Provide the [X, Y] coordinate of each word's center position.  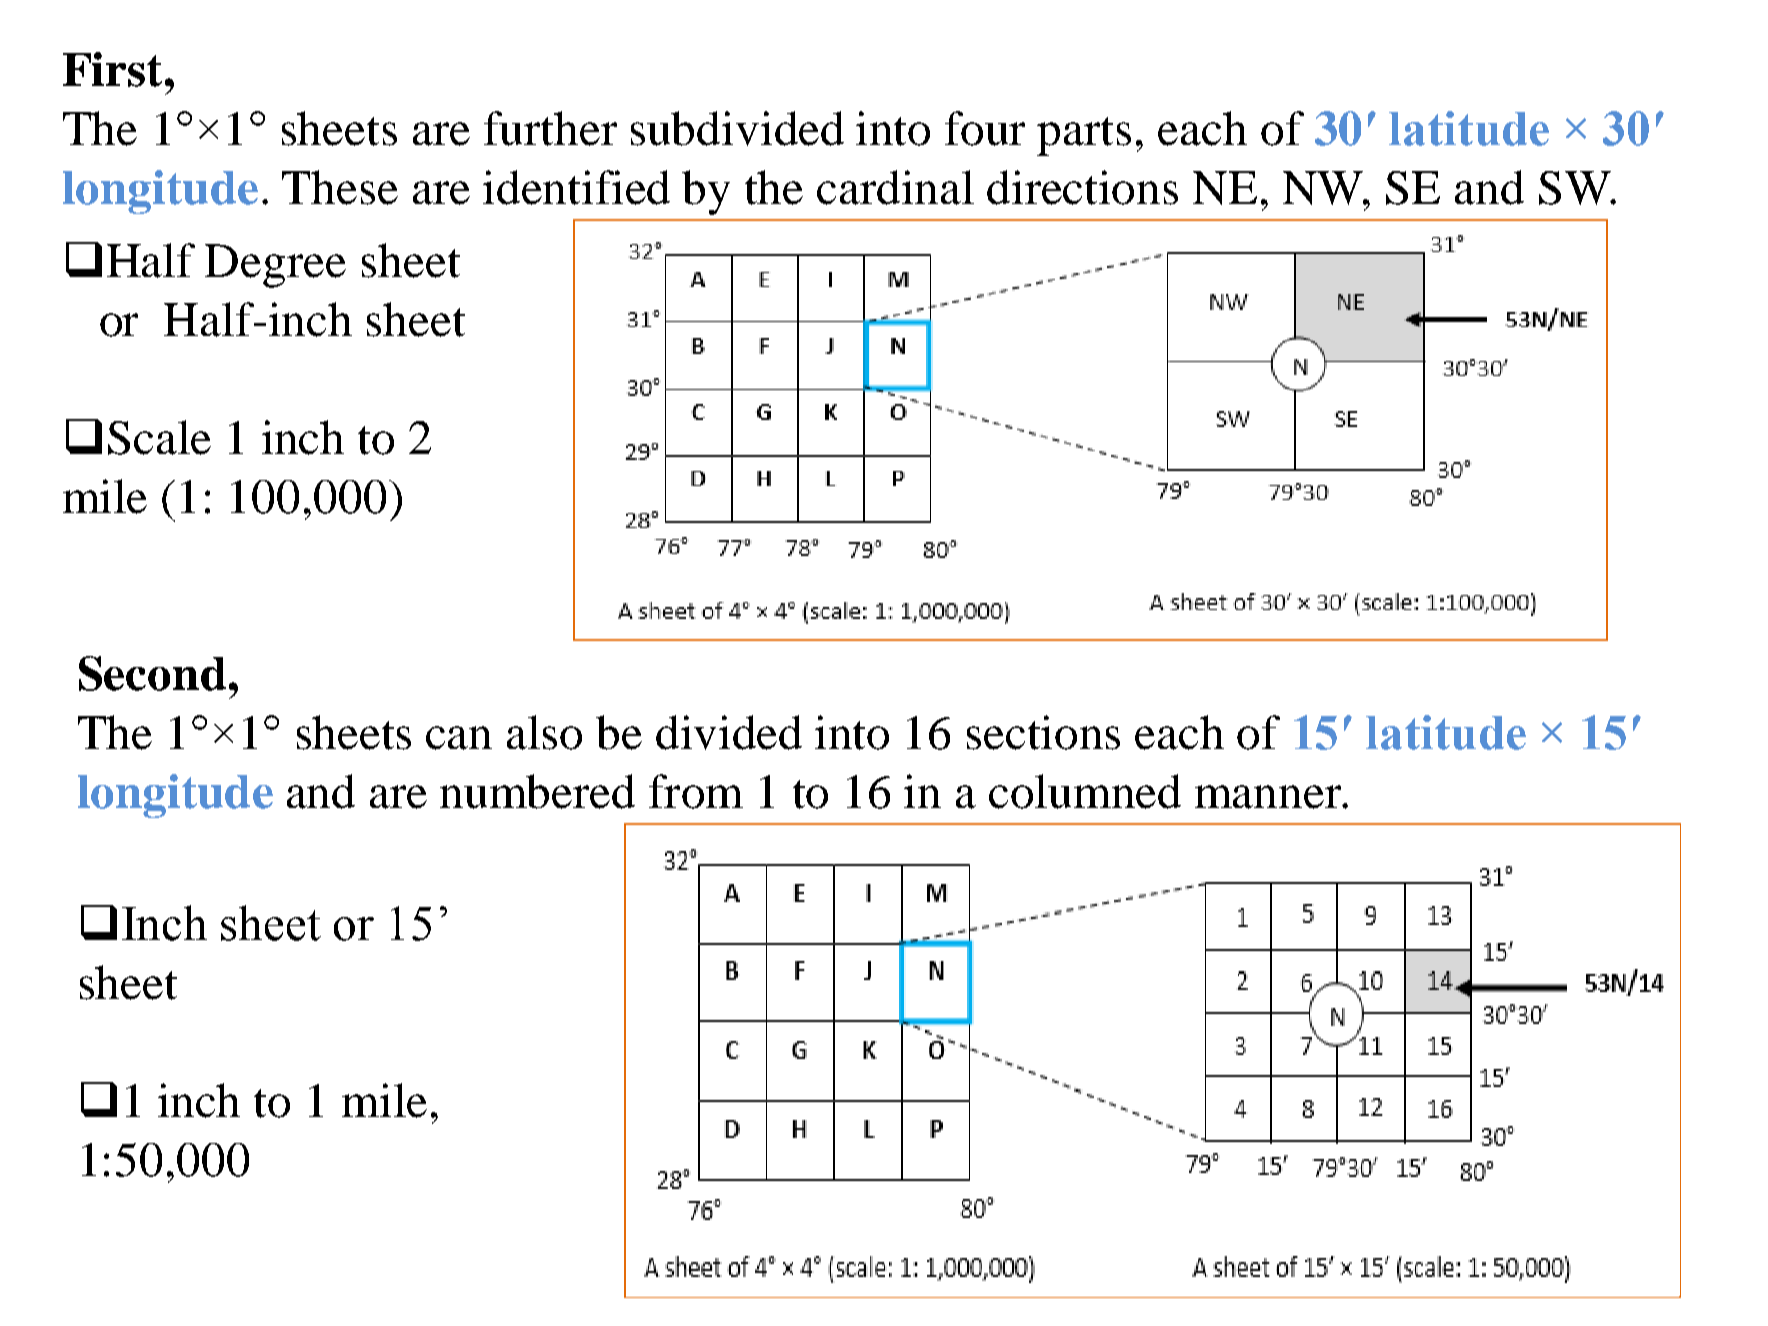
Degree [275, 266]
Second [152, 673]
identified [576, 187]
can [459, 738]
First [112, 69]
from [696, 791]
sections [1043, 732]
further [550, 128]
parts [1084, 136]
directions [1082, 187]
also [544, 732]
